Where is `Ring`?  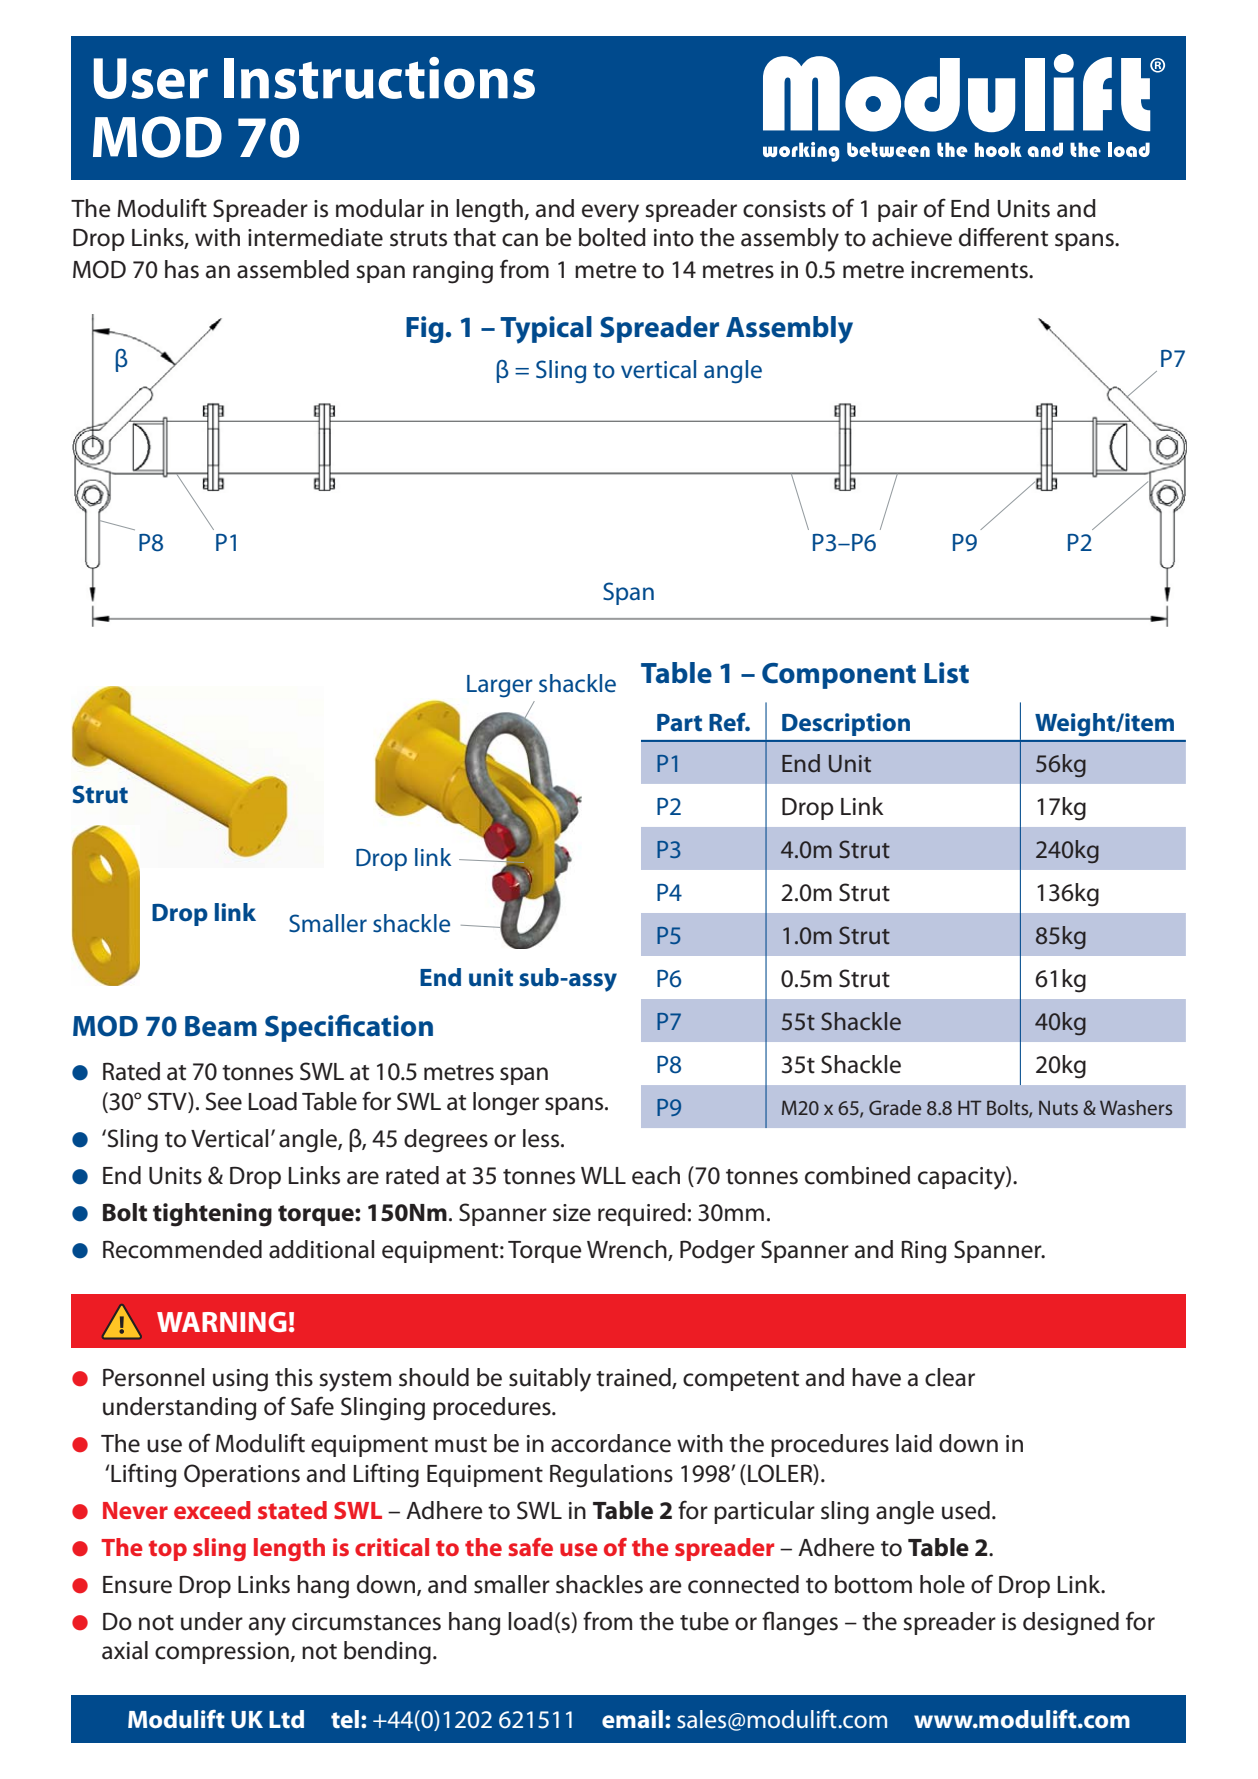 Ring is located at coordinates (924, 1252).
